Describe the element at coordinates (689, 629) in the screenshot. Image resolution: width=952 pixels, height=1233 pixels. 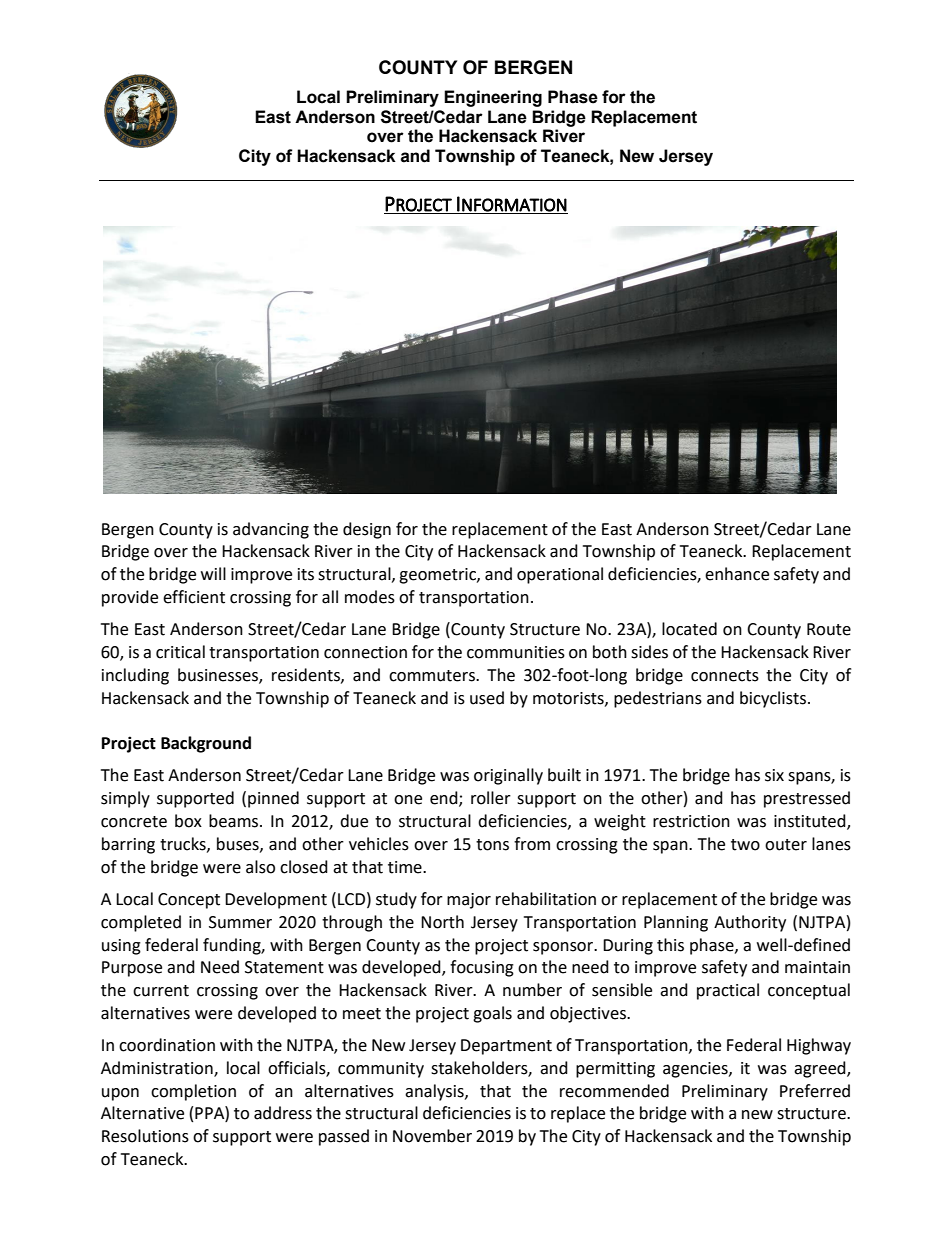
I see `located` at that location.
